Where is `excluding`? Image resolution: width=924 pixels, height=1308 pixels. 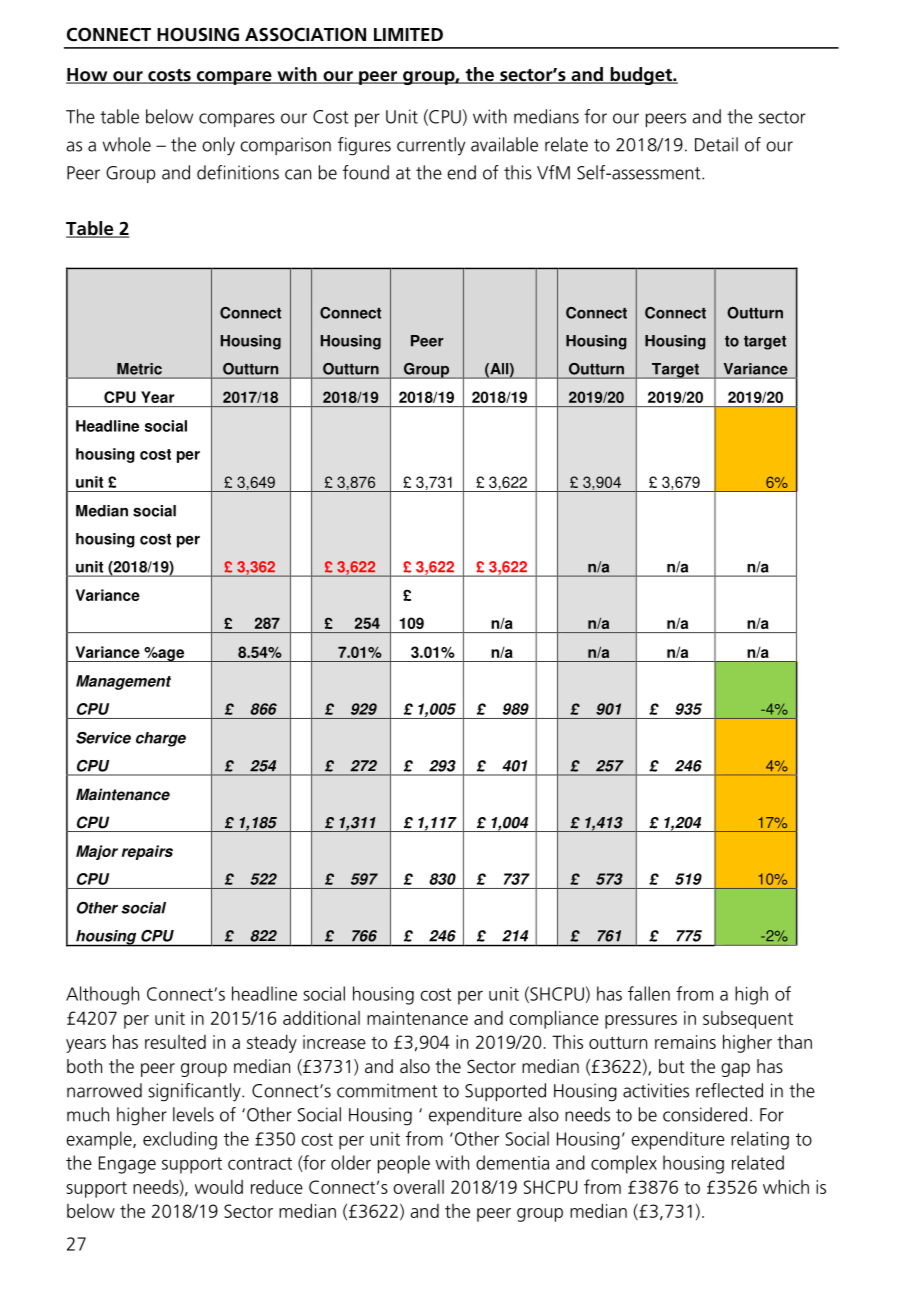 excluding is located at coordinates (180, 1140).
